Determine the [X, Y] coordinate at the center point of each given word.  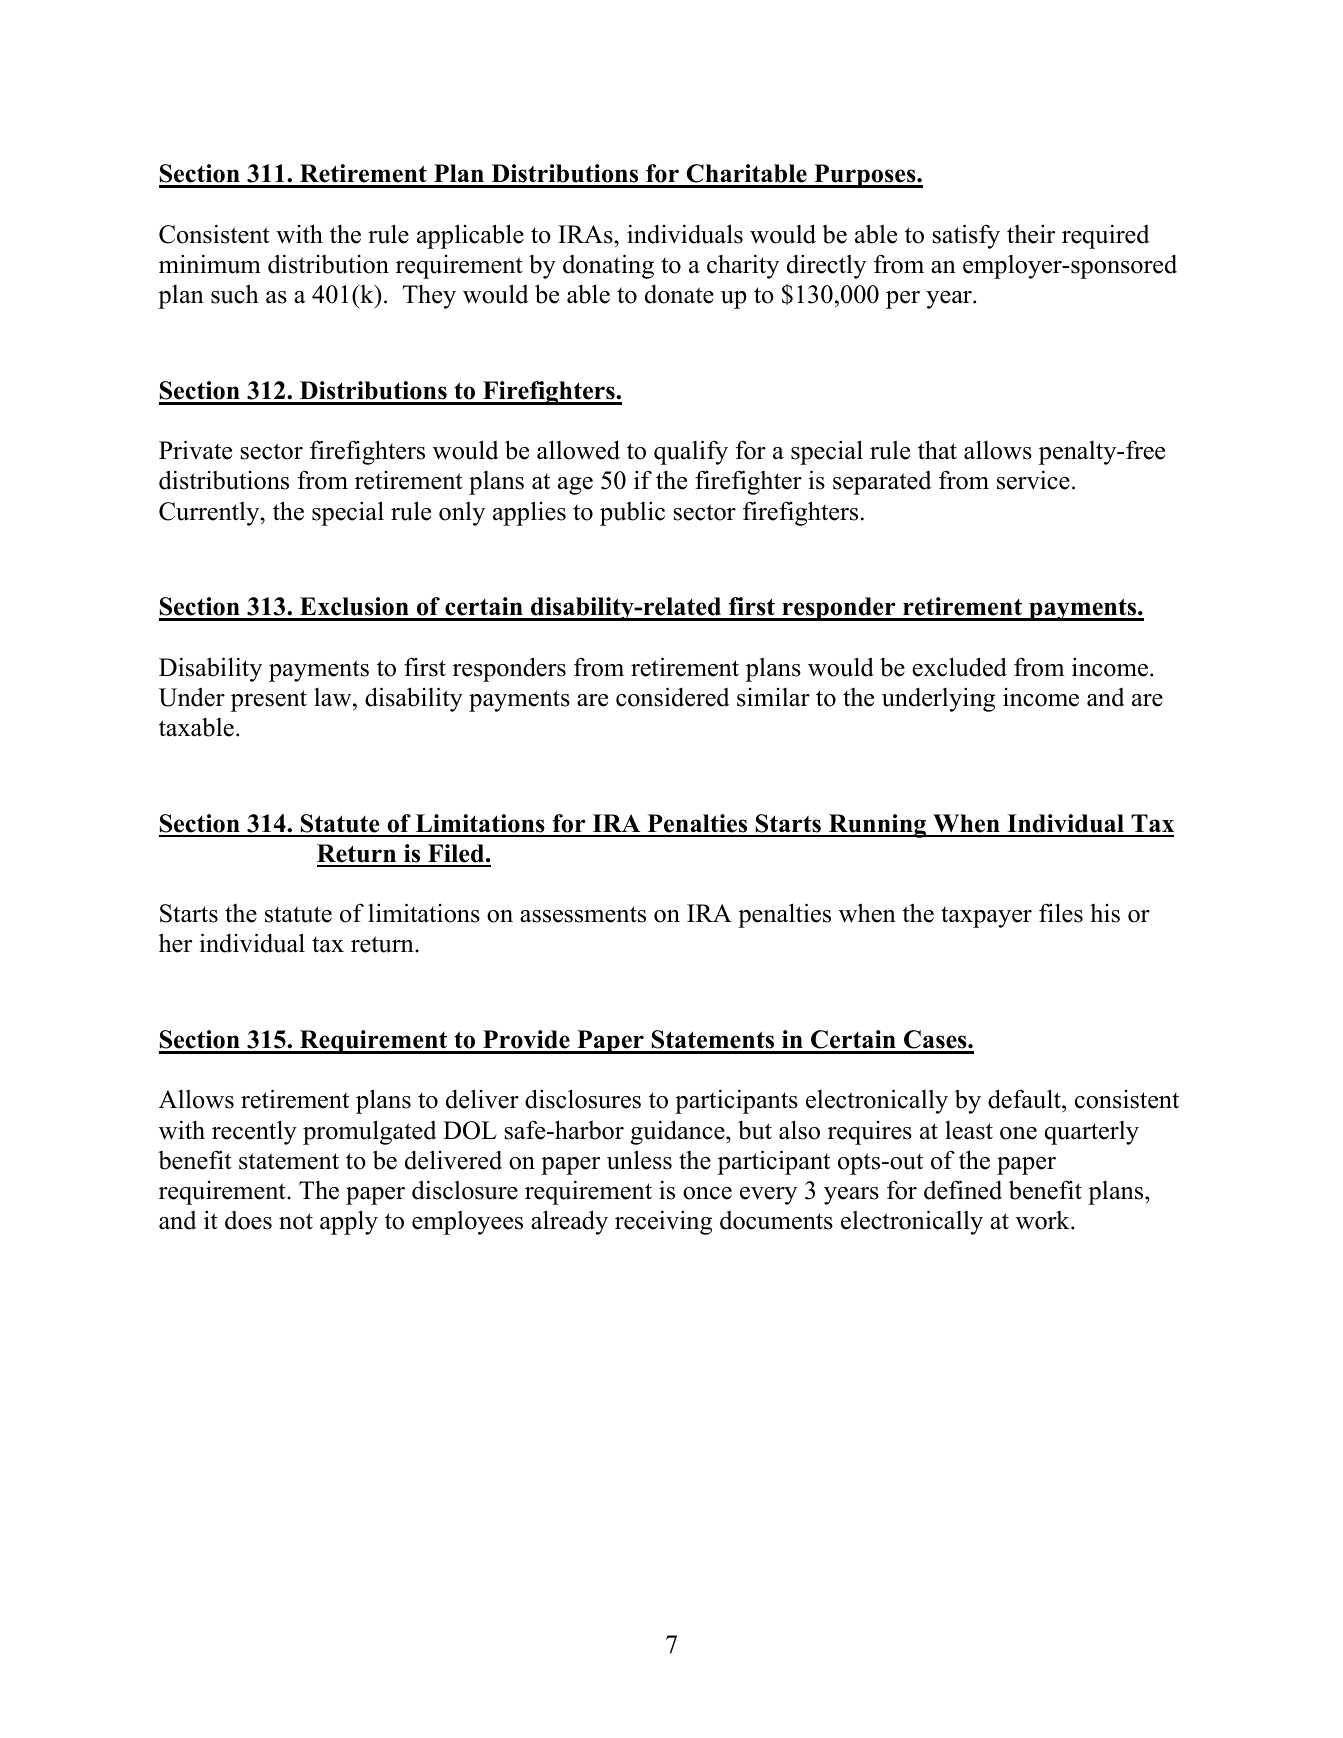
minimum [210, 264]
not [296, 1221]
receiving [663, 1222]
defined [963, 1190]
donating [608, 266]
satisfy [966, 236]
